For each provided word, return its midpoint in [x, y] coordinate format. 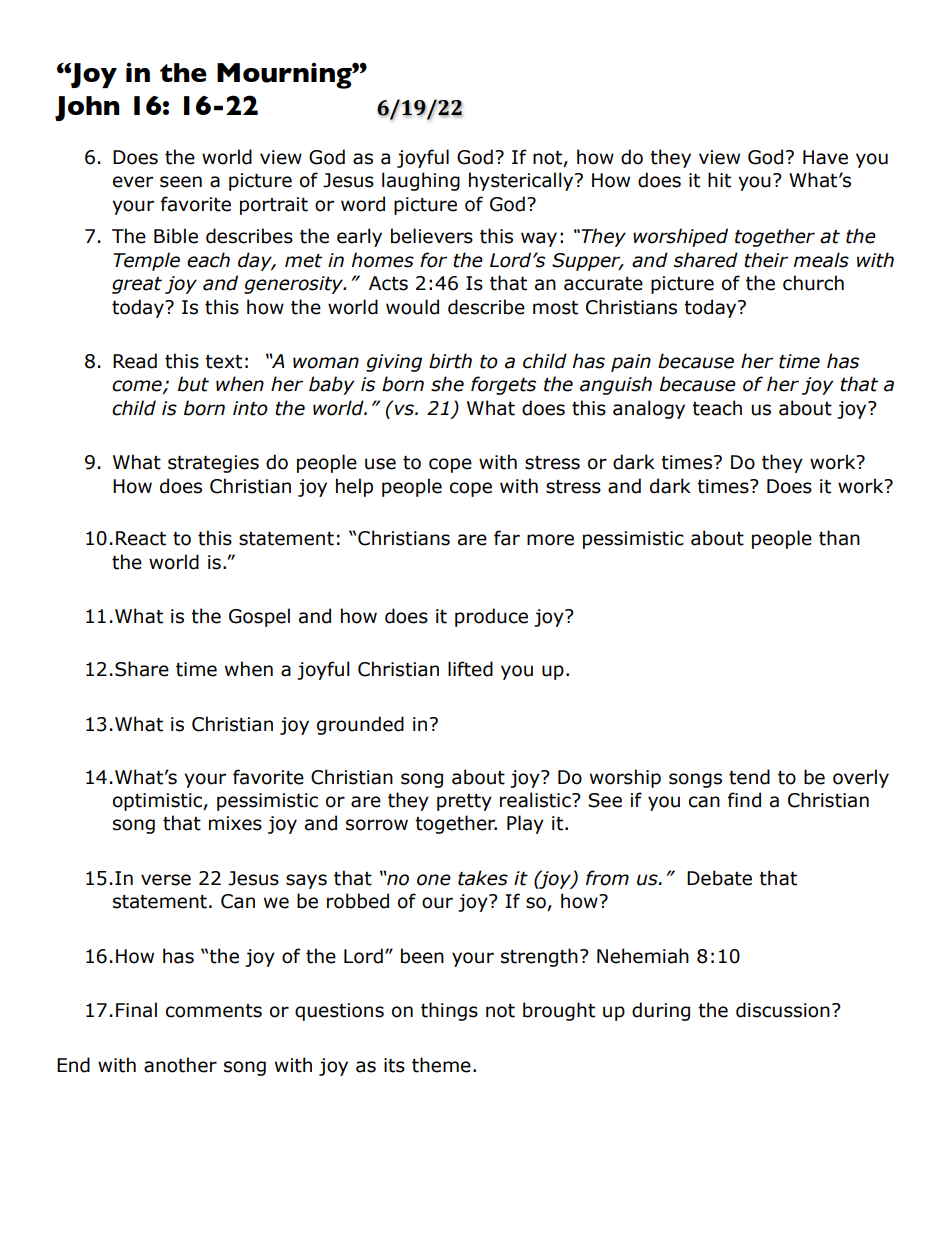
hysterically [522, 181]
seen [181, 182]
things [449, 1011]
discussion [783, 1010]
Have [825, 157]
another [180, 1065]
